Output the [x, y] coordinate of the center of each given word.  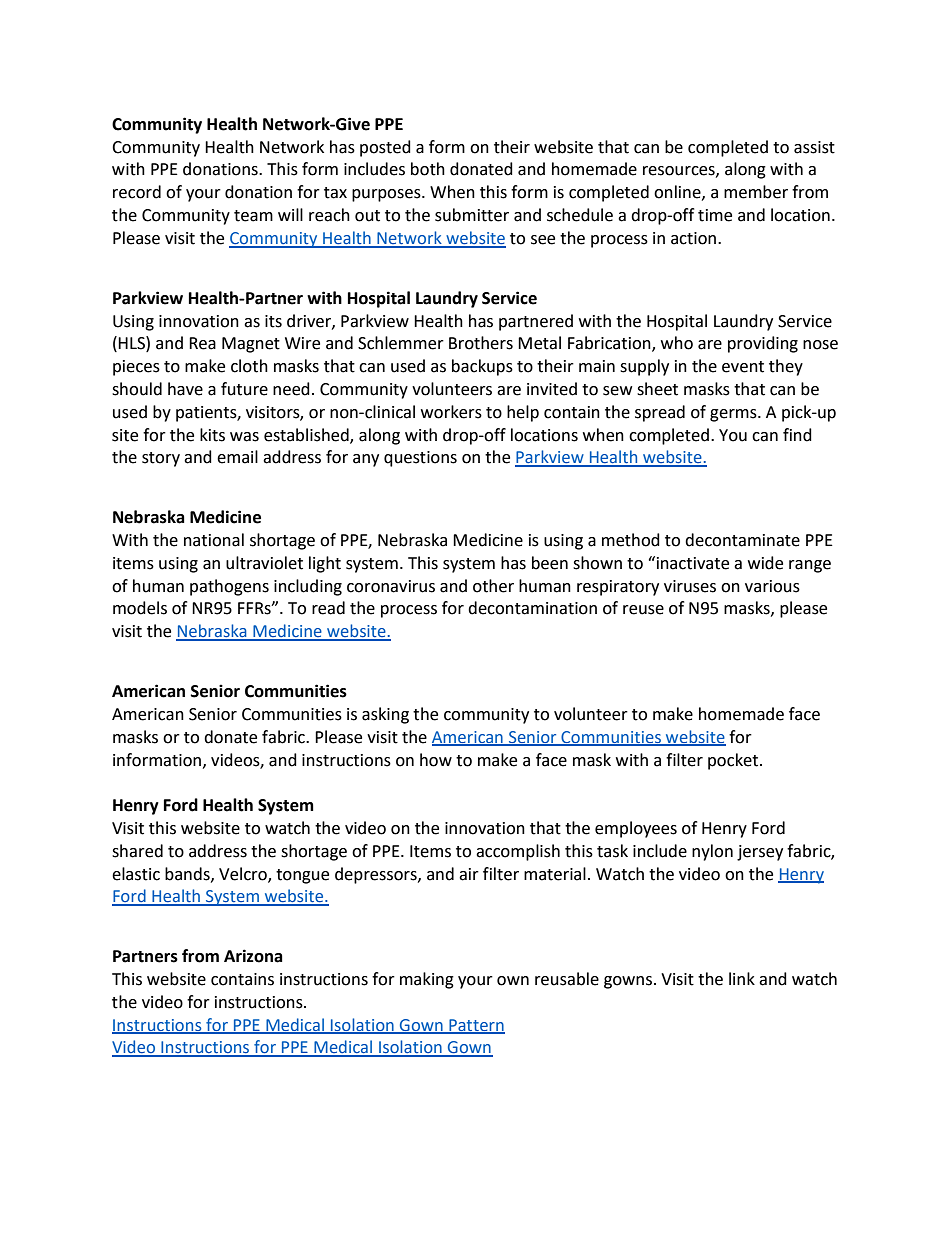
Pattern [476, 1026]
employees [636, 829]
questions [420, 459]
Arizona [253, 956]
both [428, 169]
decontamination [532, 608]
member [756, 192]
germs [734, 415]
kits [212, 435]
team [253, 216]
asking [385, 715]
